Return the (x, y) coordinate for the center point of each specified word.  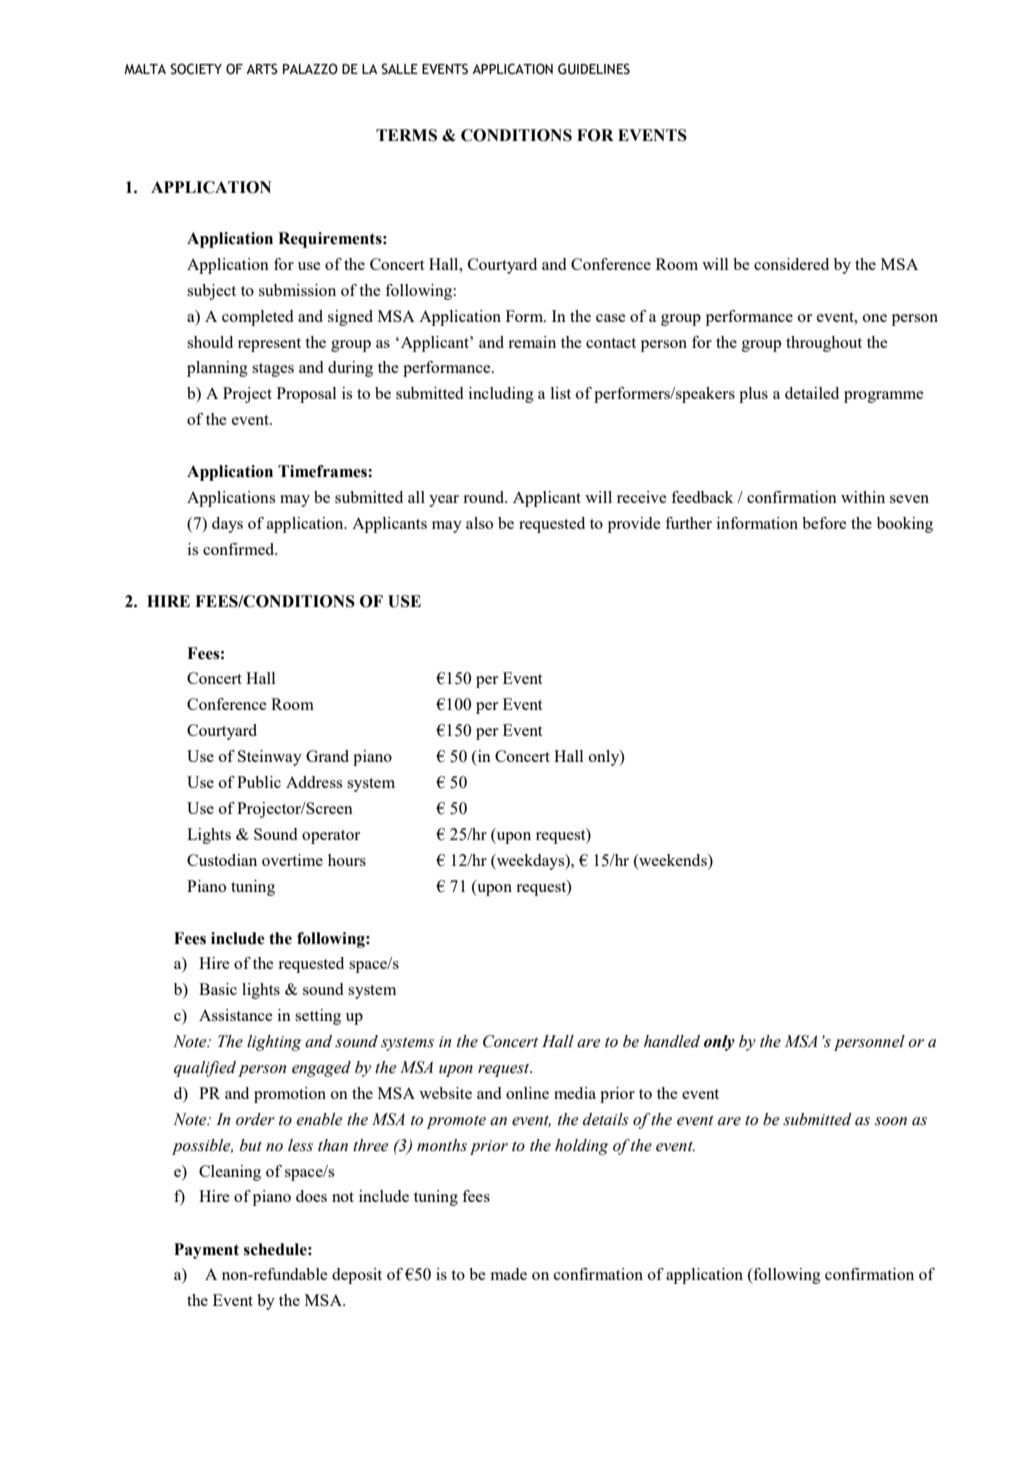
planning (217, 369)
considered (791, 264)
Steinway (270, 758)
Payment (206, 1251)
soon (891, 1121)
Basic (218, 989)
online (527, 1093)
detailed (812, 393)
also (479, 523)
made (509, 1274)
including (501, 395)
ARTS (262, 69)
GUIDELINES (594, 69)
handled (672, 1041)
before (824, 523)
